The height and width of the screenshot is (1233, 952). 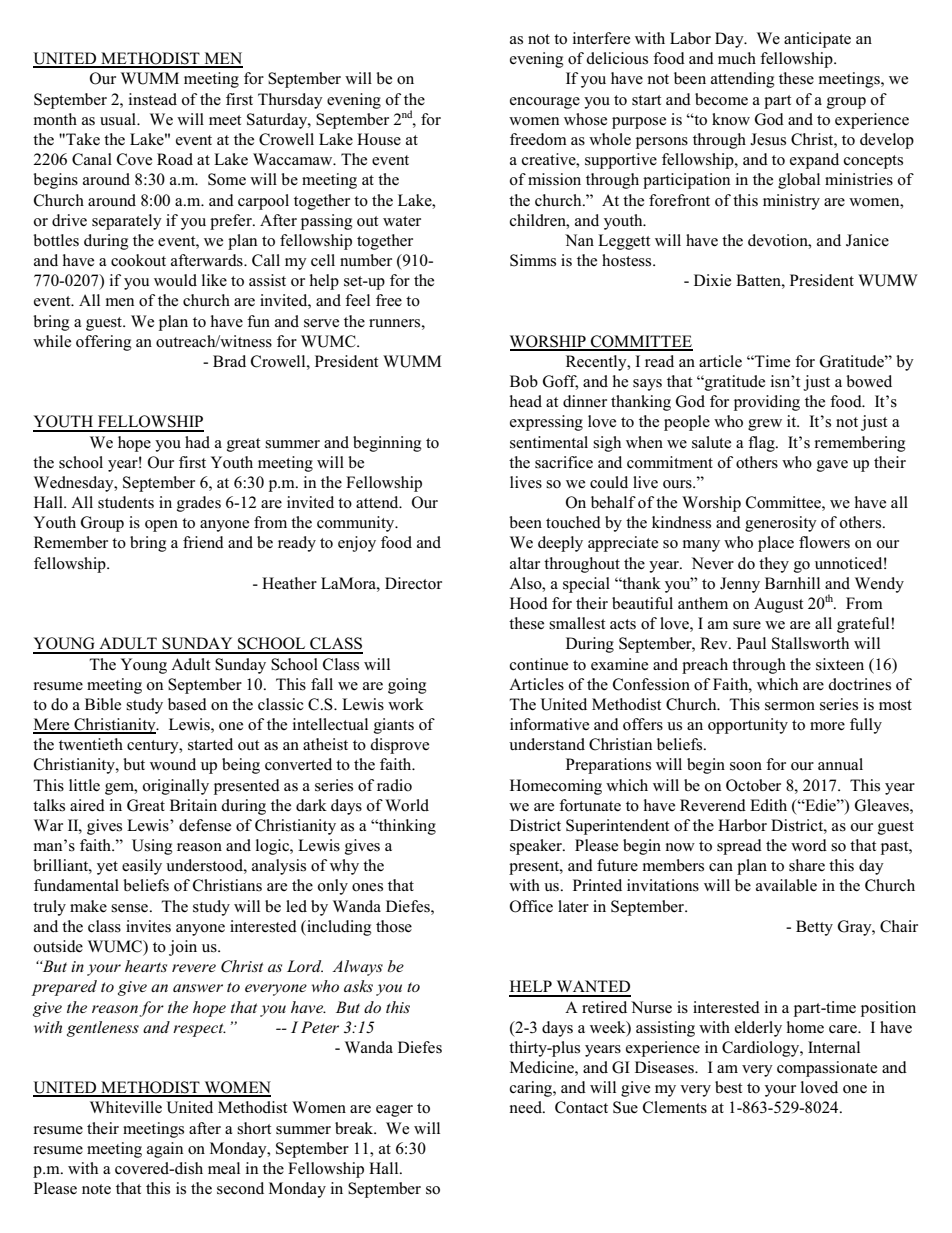 I want to click on had, so click(x=197, y=442).
